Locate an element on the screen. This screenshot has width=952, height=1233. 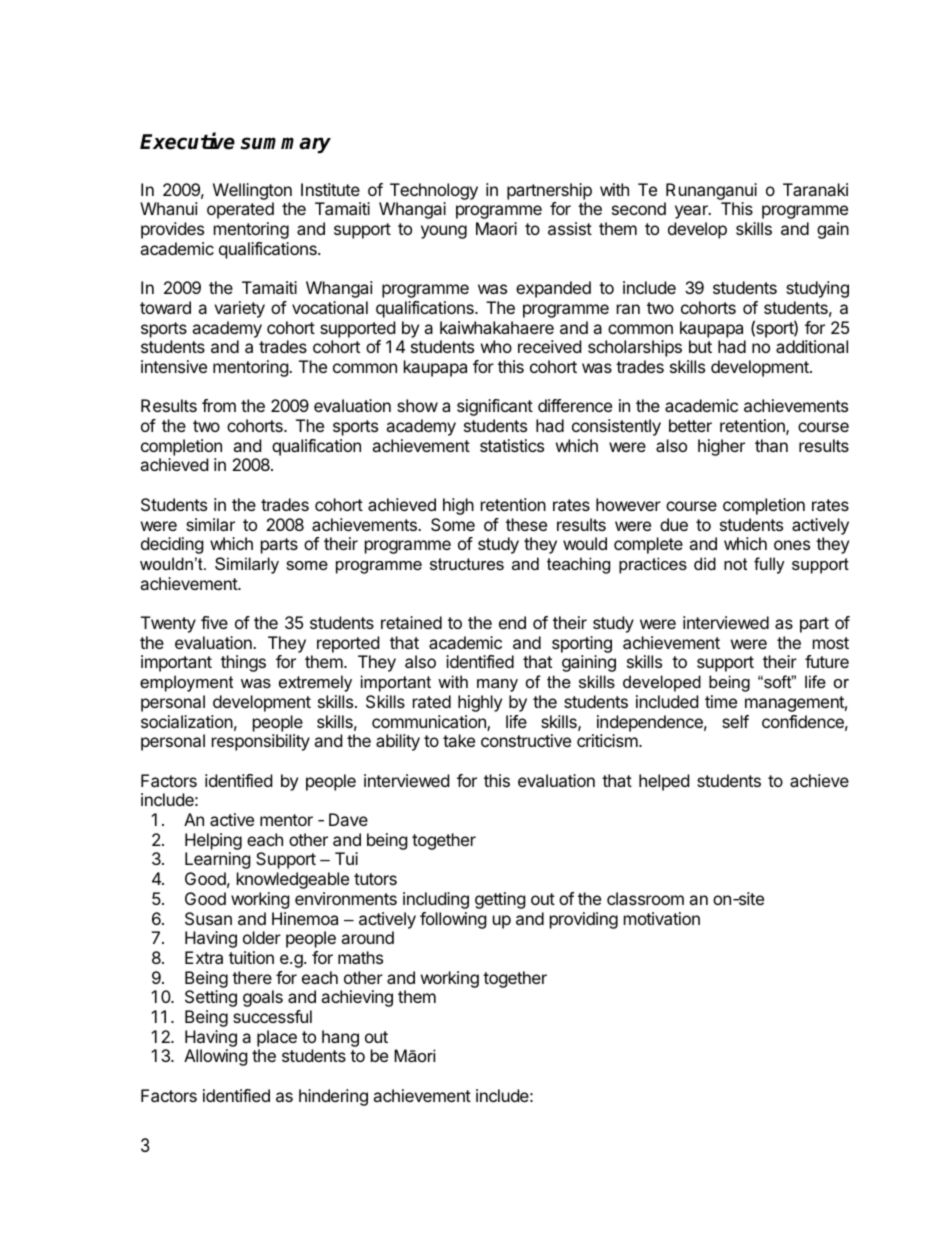
Technology is located at coordinates (432, 193).
